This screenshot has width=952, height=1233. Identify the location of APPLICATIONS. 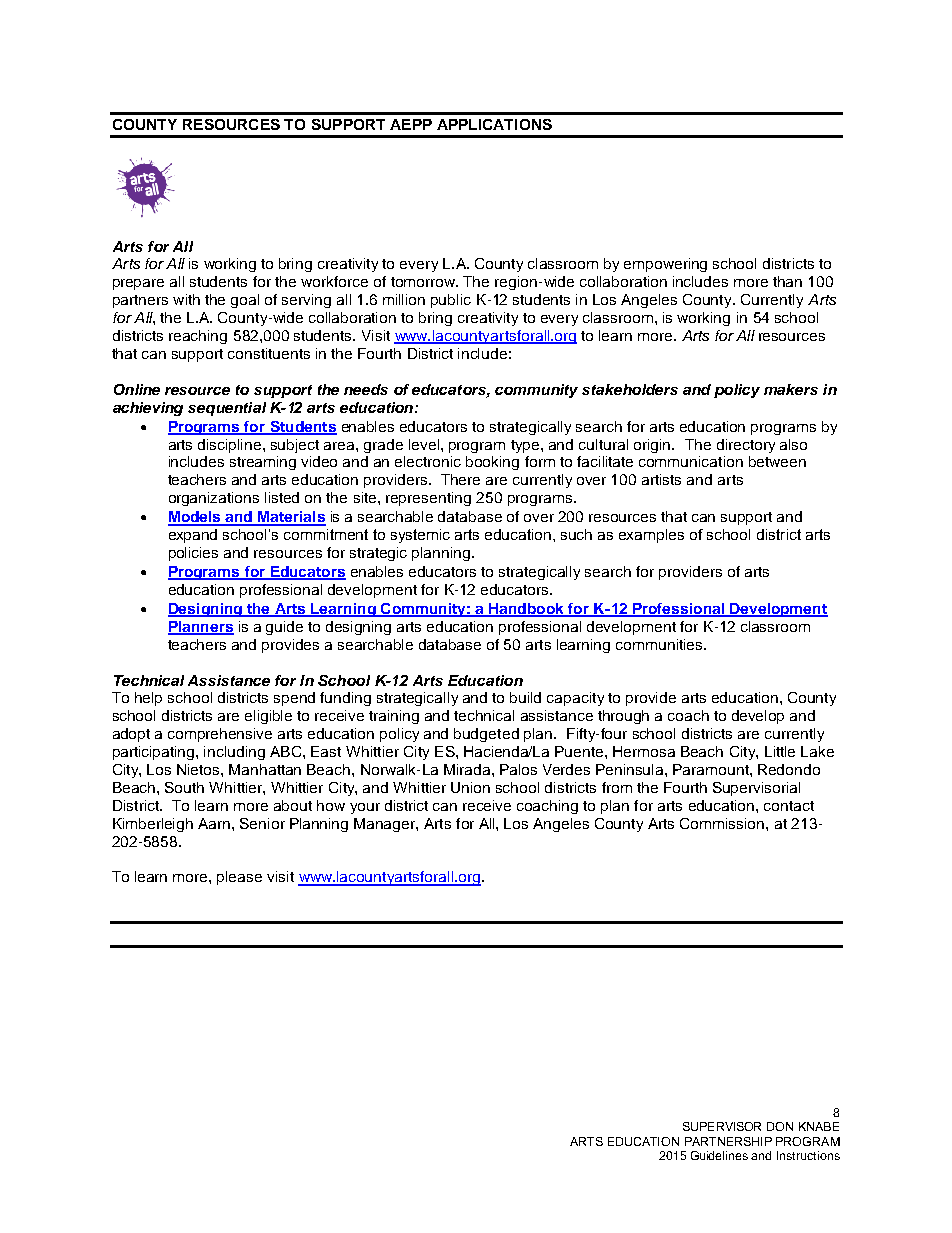
(494, 124).
